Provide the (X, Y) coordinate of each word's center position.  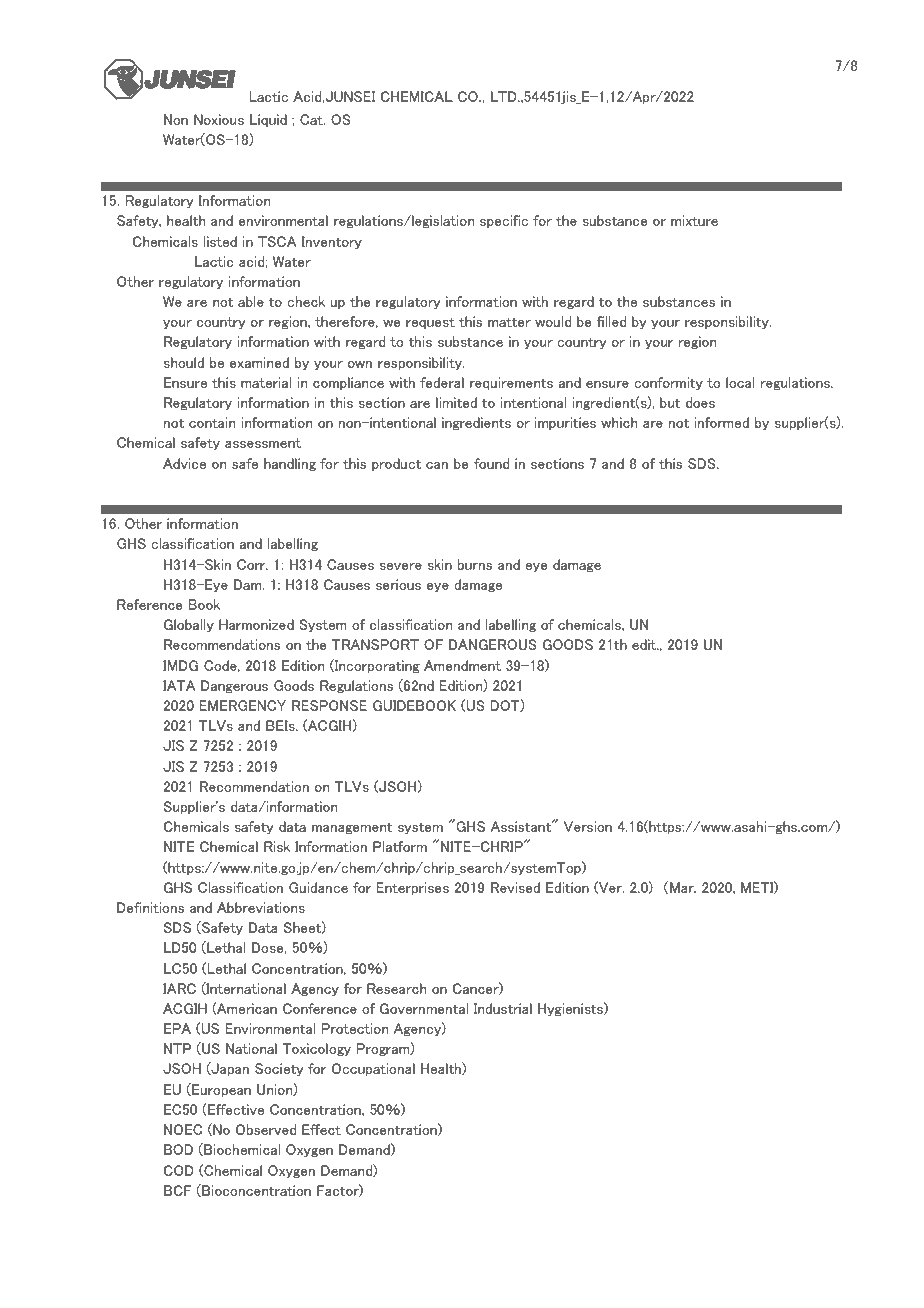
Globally (189, 625)
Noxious (219, 119)
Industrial (503, 1008)
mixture (694, 220)
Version (588, 826)
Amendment (462, 665)
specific (504, 221)
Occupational (373, 1069)
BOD (178, 1149)
